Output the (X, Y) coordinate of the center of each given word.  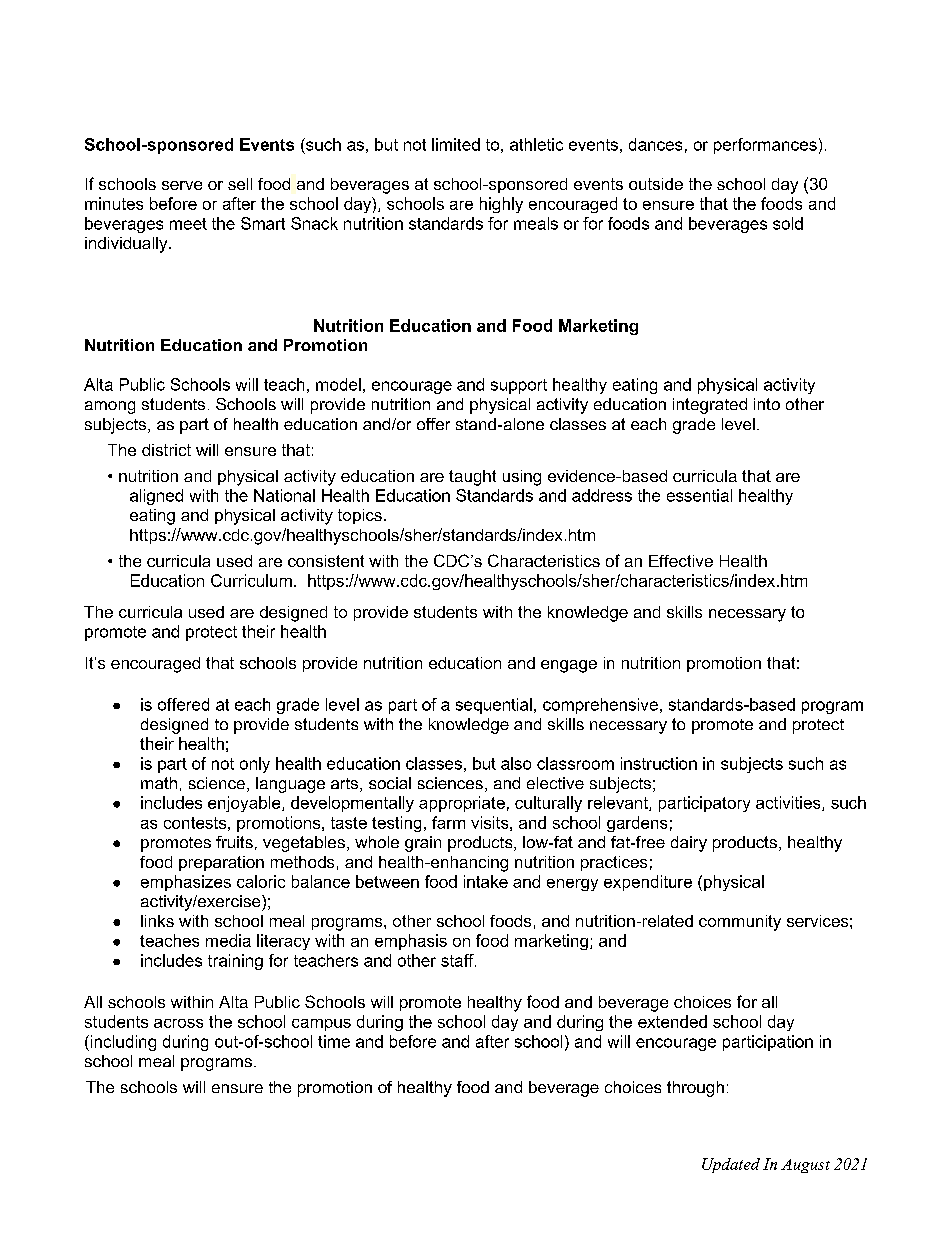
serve (182, 185)
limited (456, 144)
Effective (681, 561)
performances (765, 146)
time (334, 1041)
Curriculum (251, 580)
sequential (494, 706)
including (122, 1043)
